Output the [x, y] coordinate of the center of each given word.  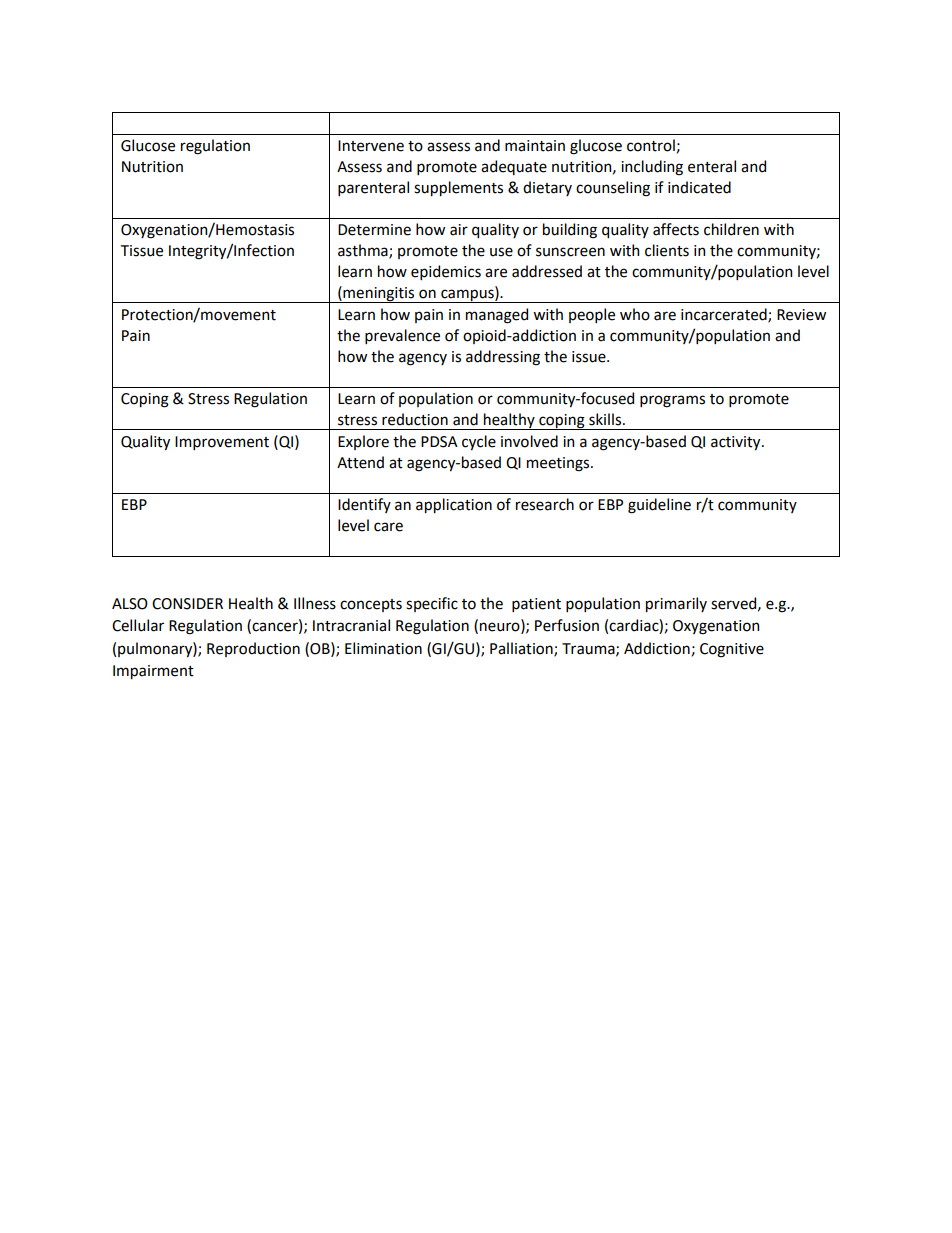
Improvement [222, 443]
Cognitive [732, 650]
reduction [415, 419]
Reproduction [253, 649]
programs [672, 401]
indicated [699, 187]
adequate [514, 167]
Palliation [522, 649]
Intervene [371, 146]
